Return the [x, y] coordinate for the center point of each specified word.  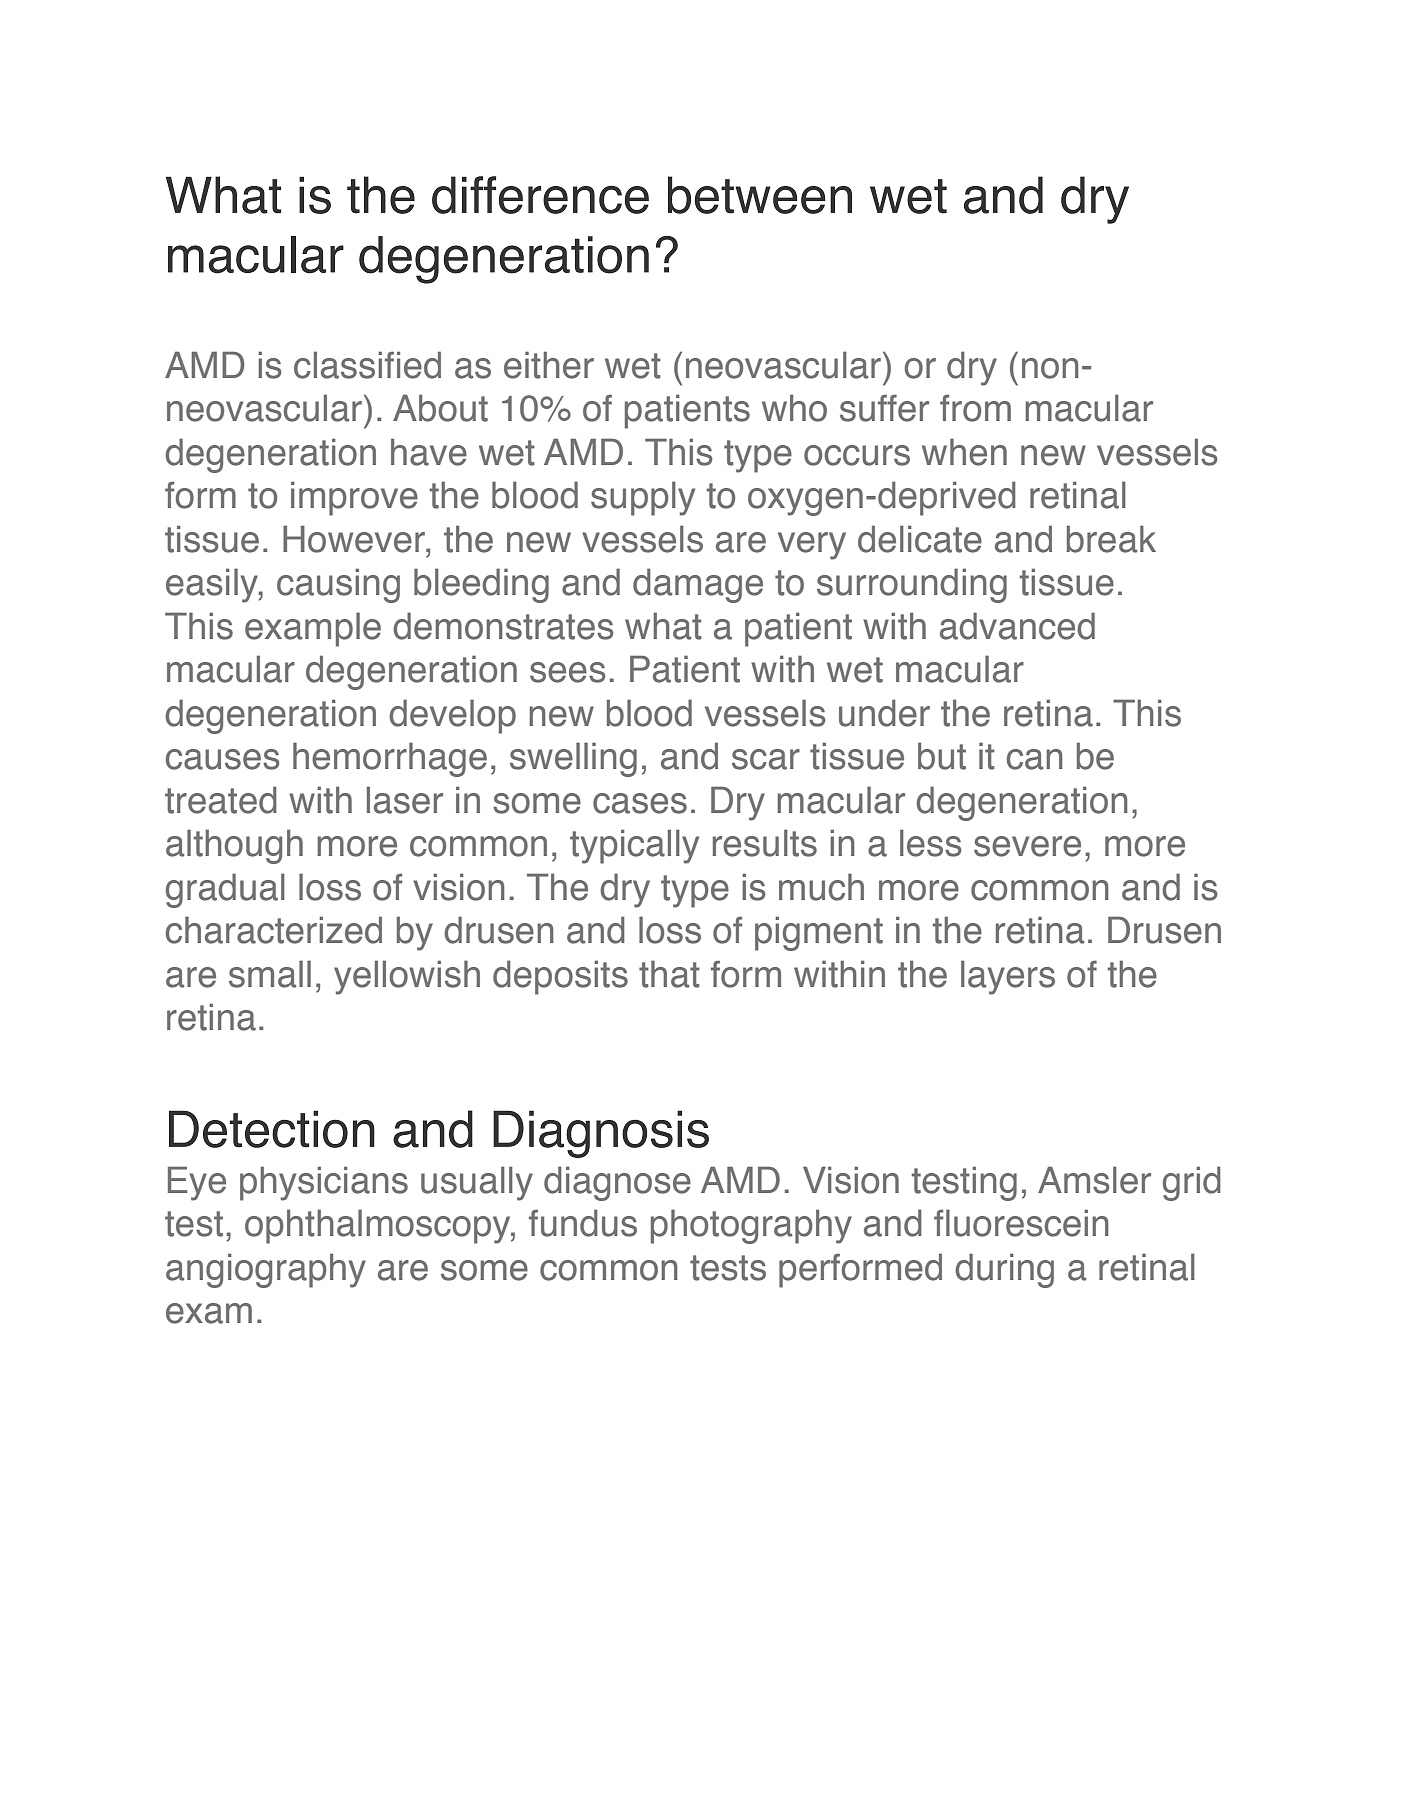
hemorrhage [390, 759]
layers [1008, 977]
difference [540, 195]
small [270, 974]
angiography [266, 1270]
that [669, 974]
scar [766, 759]
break [1111, 539]
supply [643, 498]
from [975, 408]
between [760, 195]
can [1035, 759]
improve [354, 498]
